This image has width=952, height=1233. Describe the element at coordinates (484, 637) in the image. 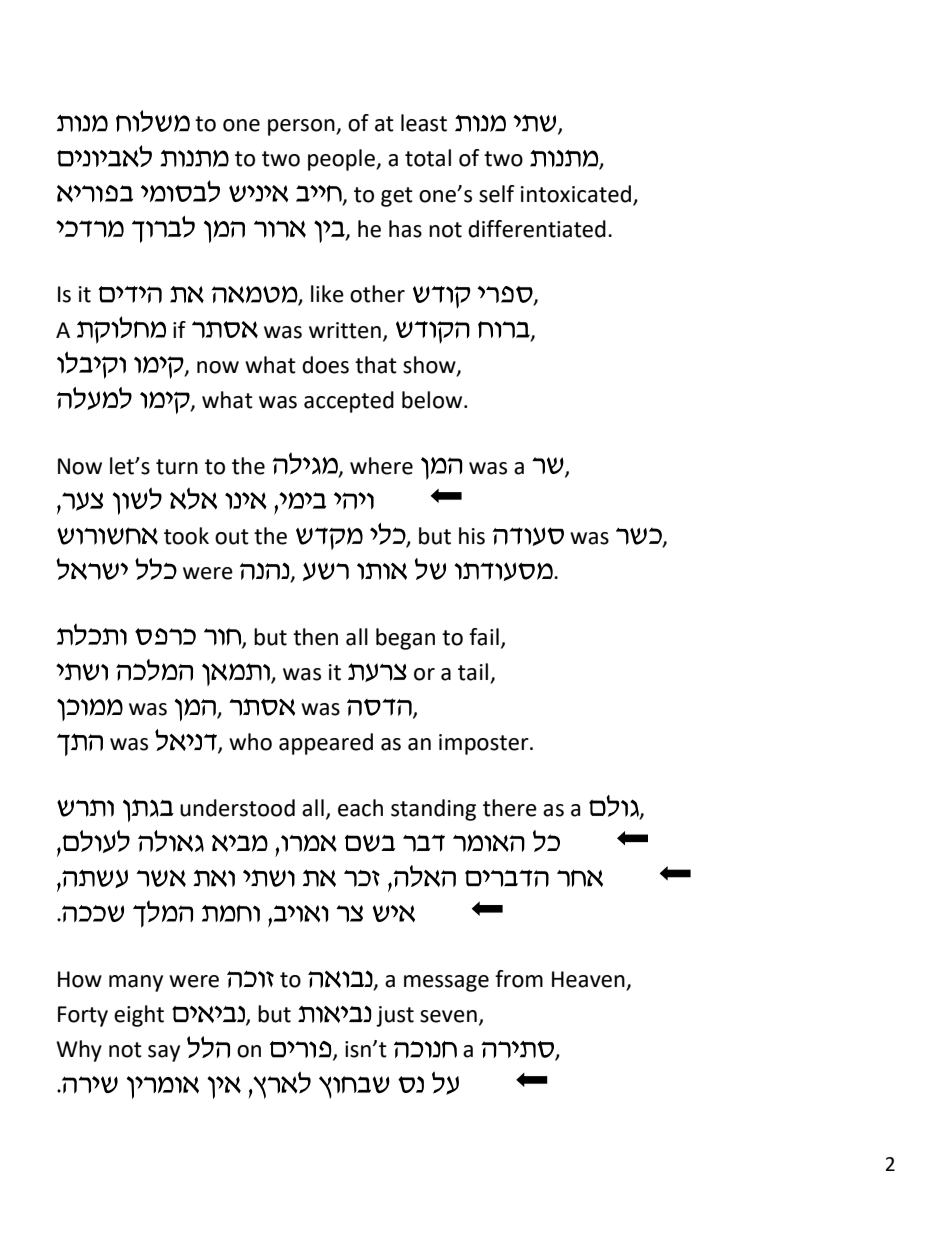

I see `fail` at that location.
